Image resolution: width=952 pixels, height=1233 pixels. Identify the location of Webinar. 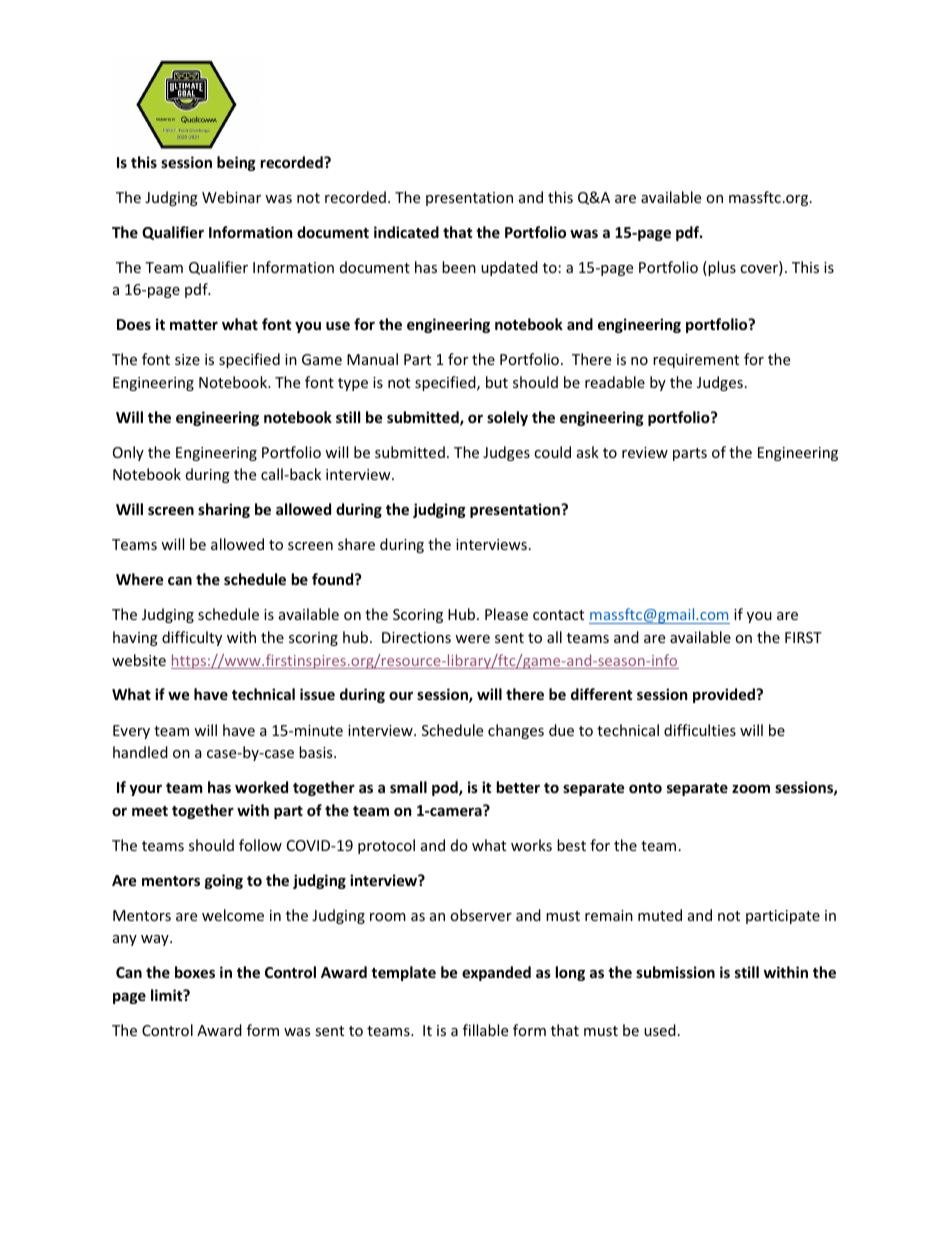
(231, 197).
